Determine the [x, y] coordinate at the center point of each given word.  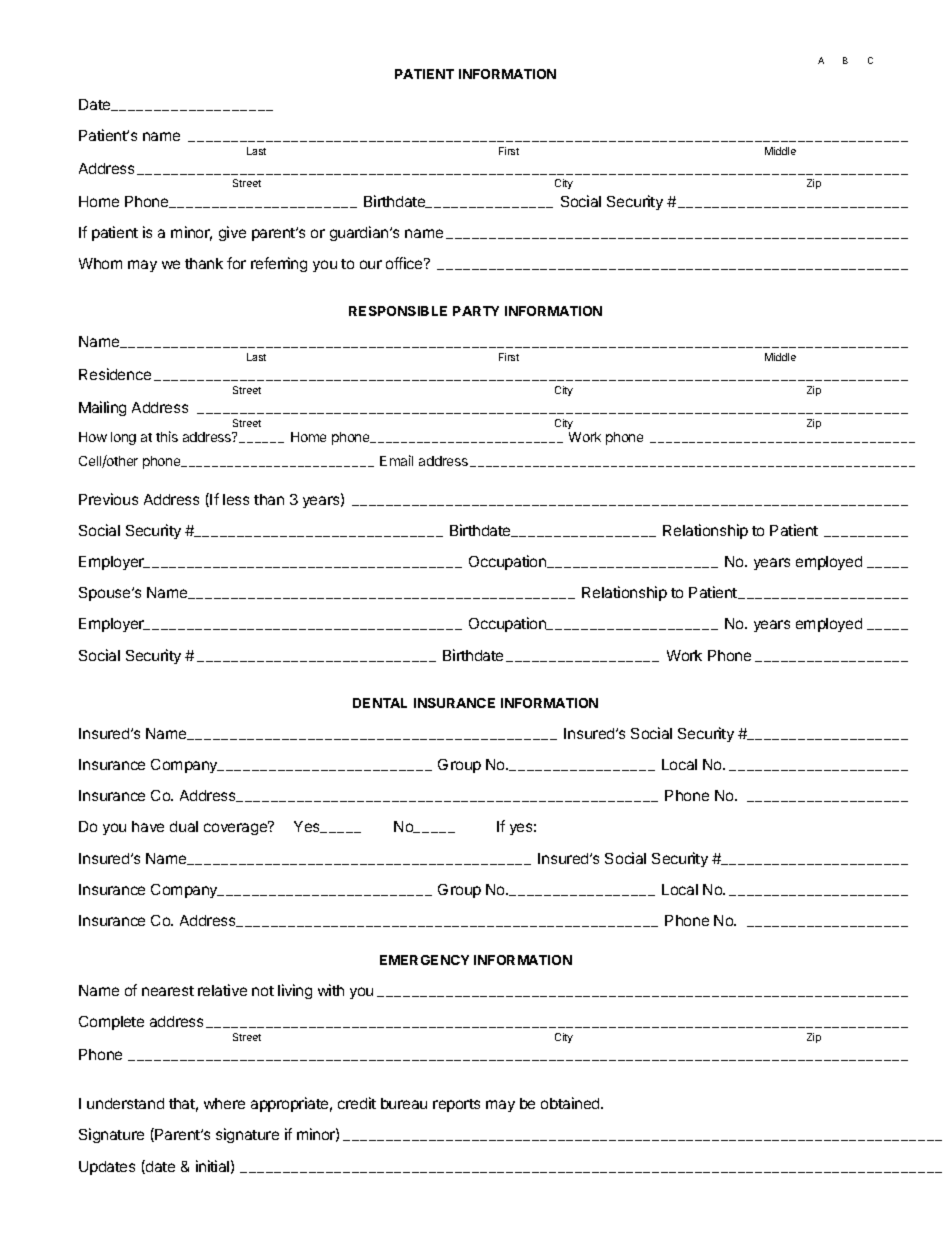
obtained [571, 1103]
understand [125, 1103]
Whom [100, 263]
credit [357, 1103]
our [371, 264]
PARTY [476, 311]
